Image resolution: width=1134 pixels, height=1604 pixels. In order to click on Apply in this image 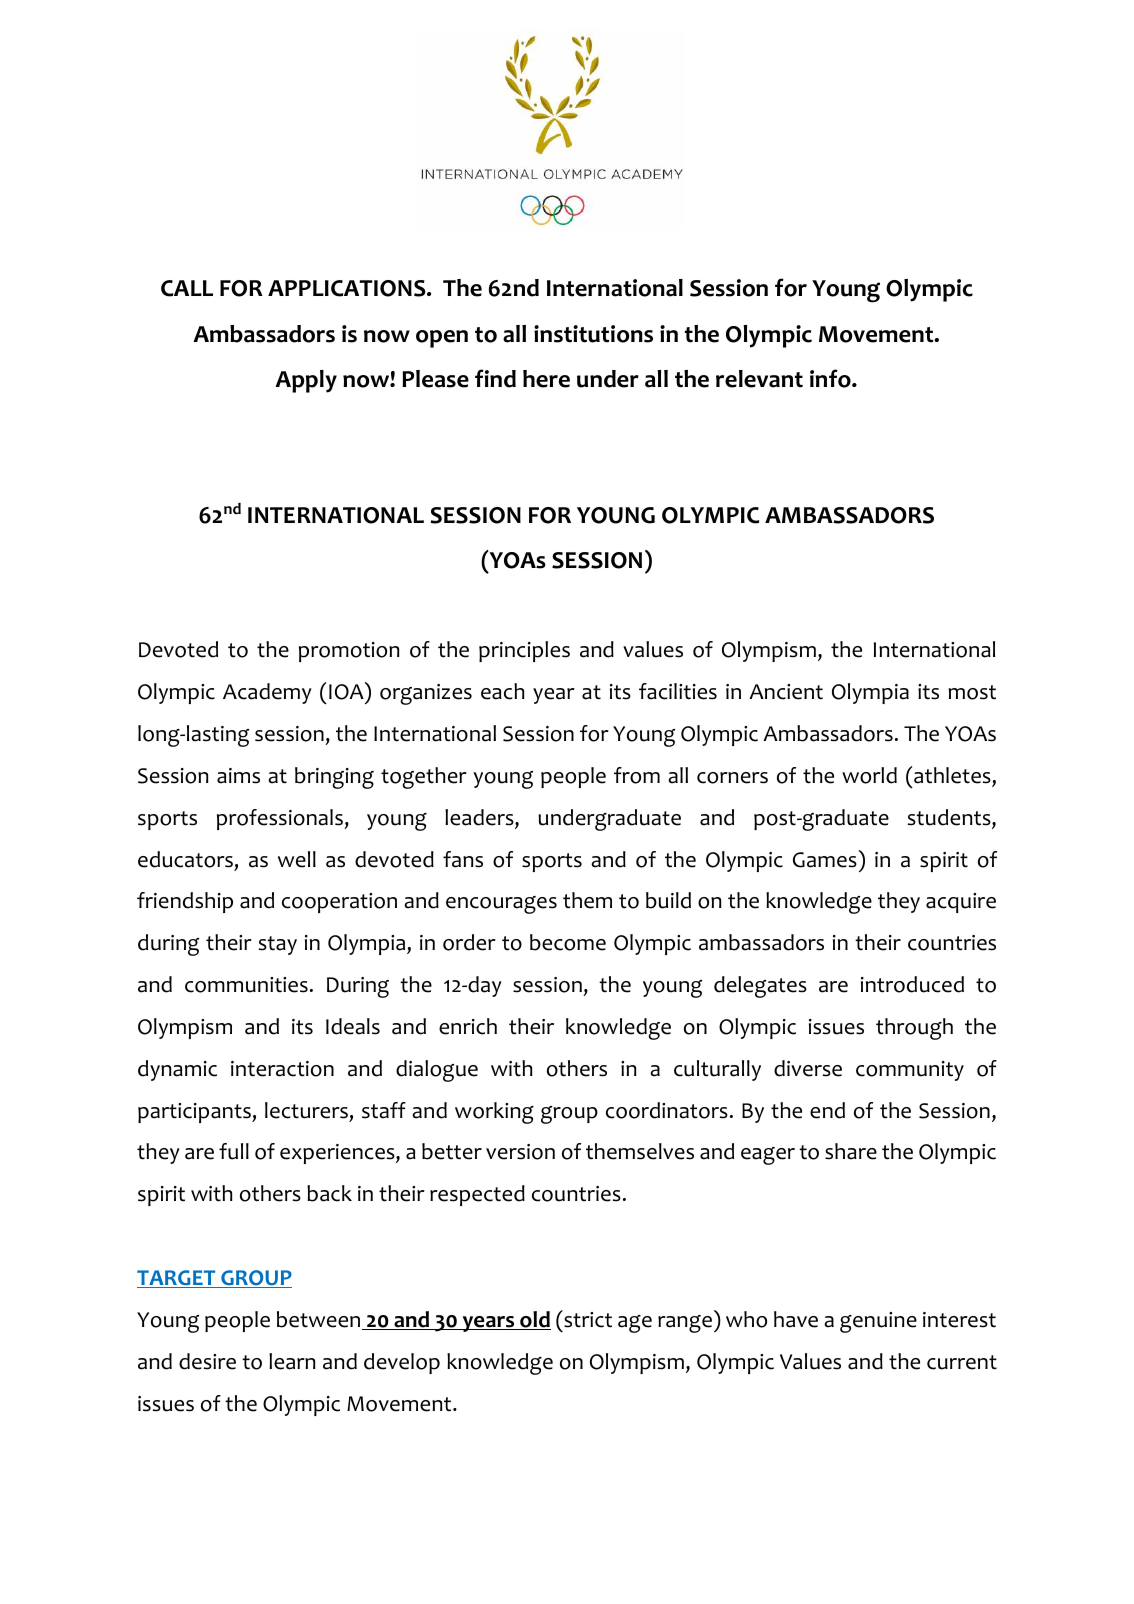, I will do `click(306, 381)`.
